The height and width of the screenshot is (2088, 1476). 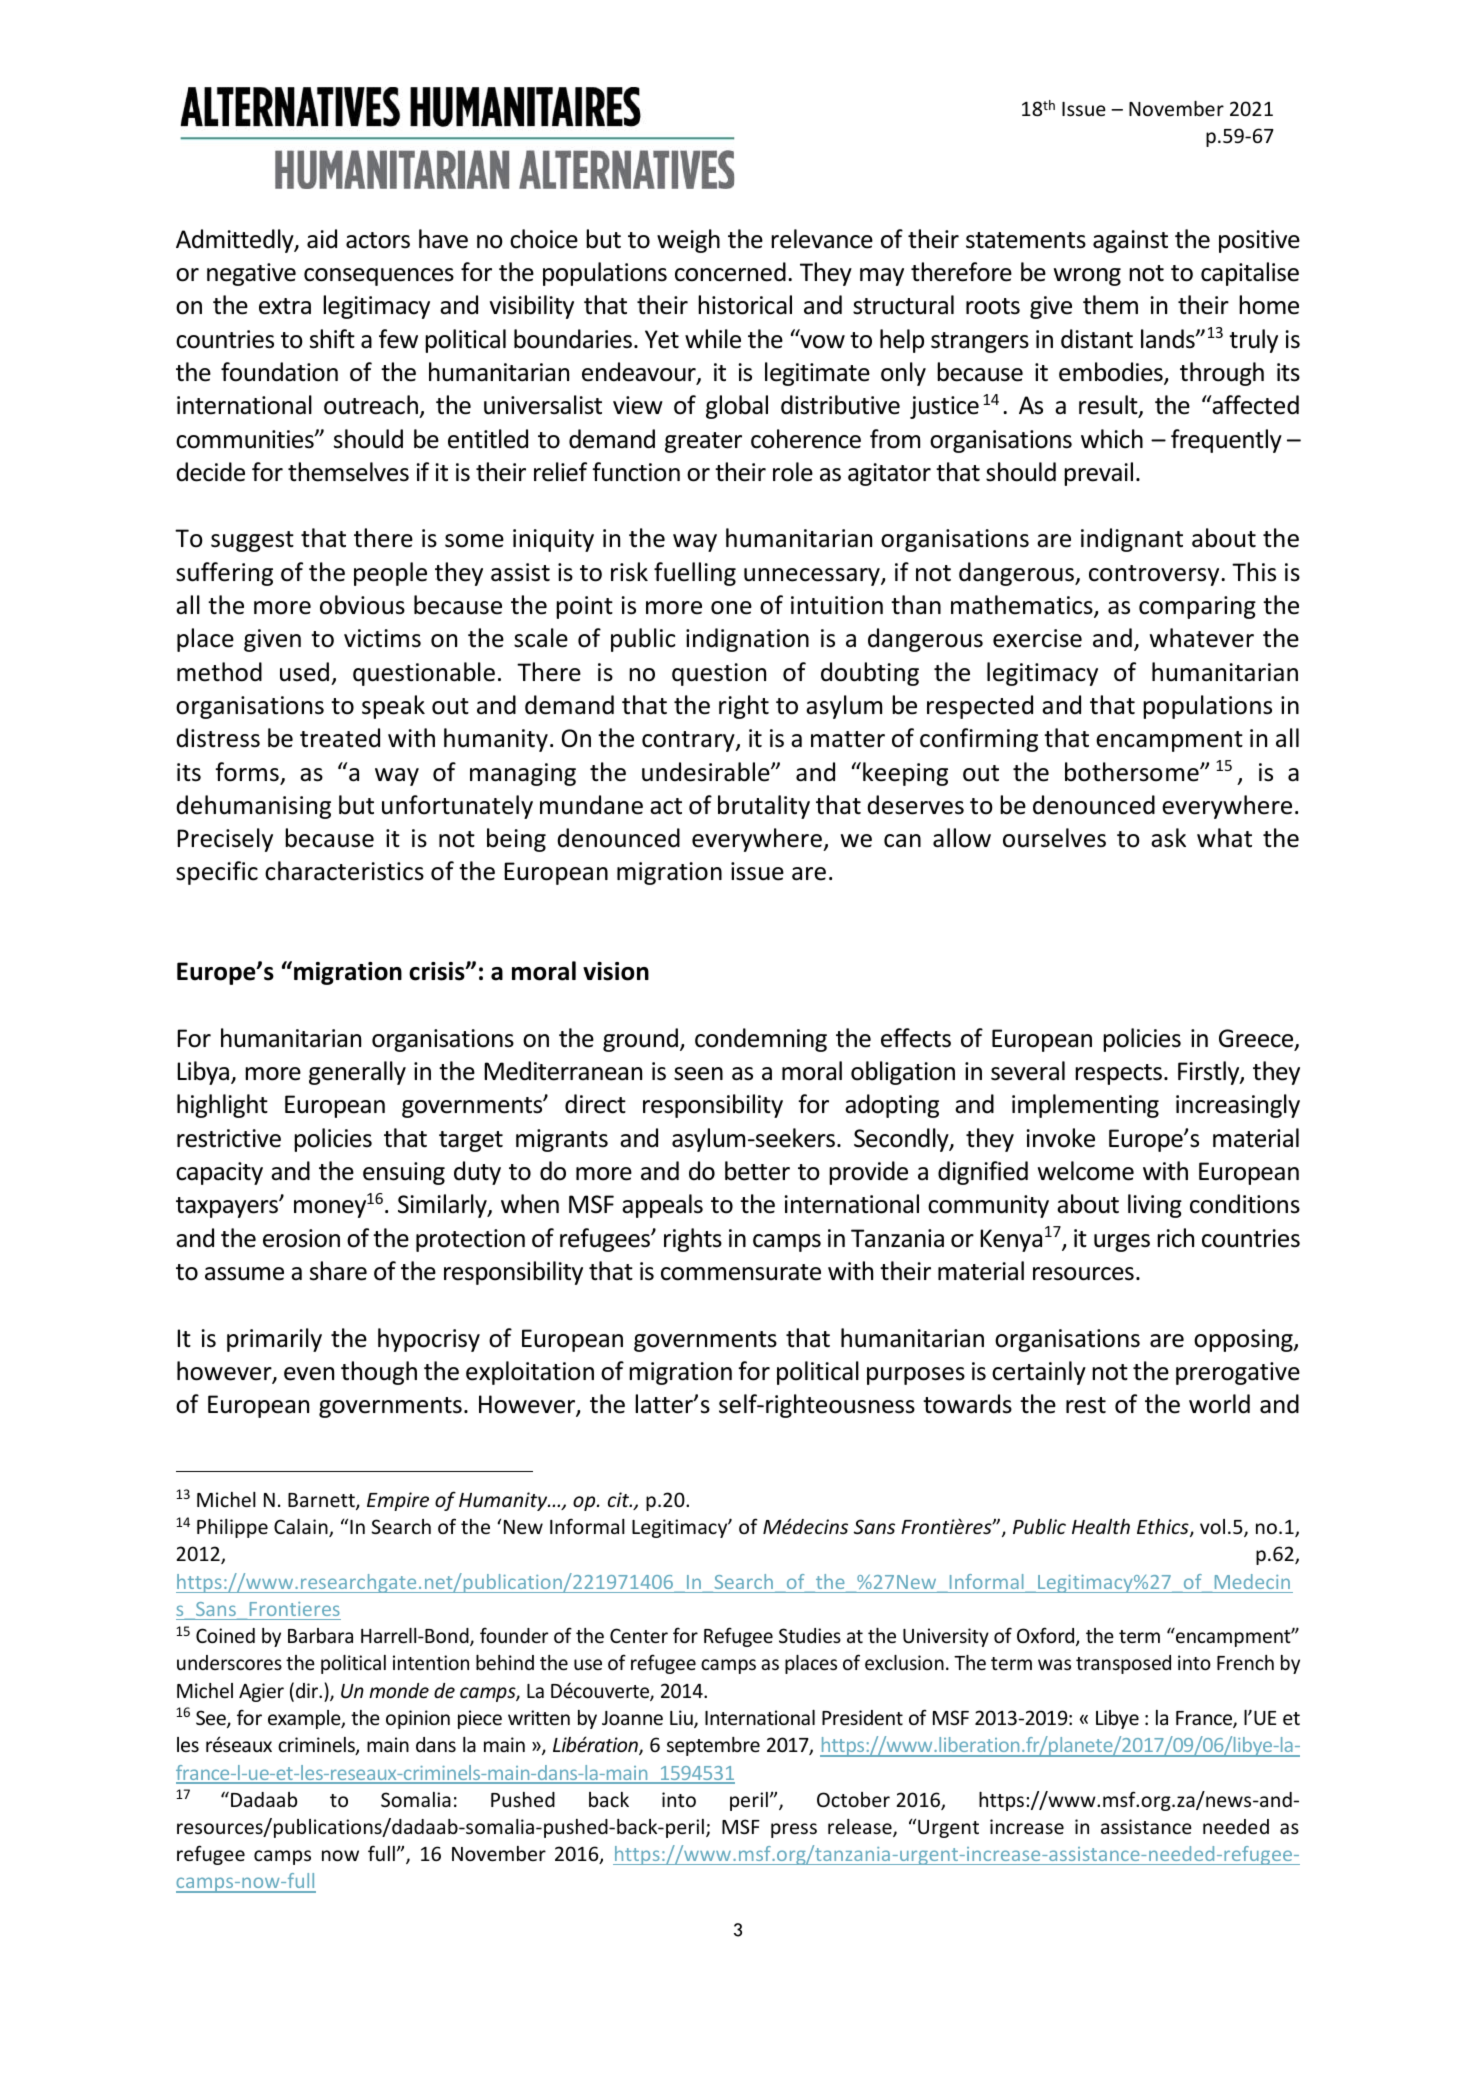 What do you see at coordinates (379, 277) in the screenshot?
I see `consequences` at bounding box center [379, 277].
